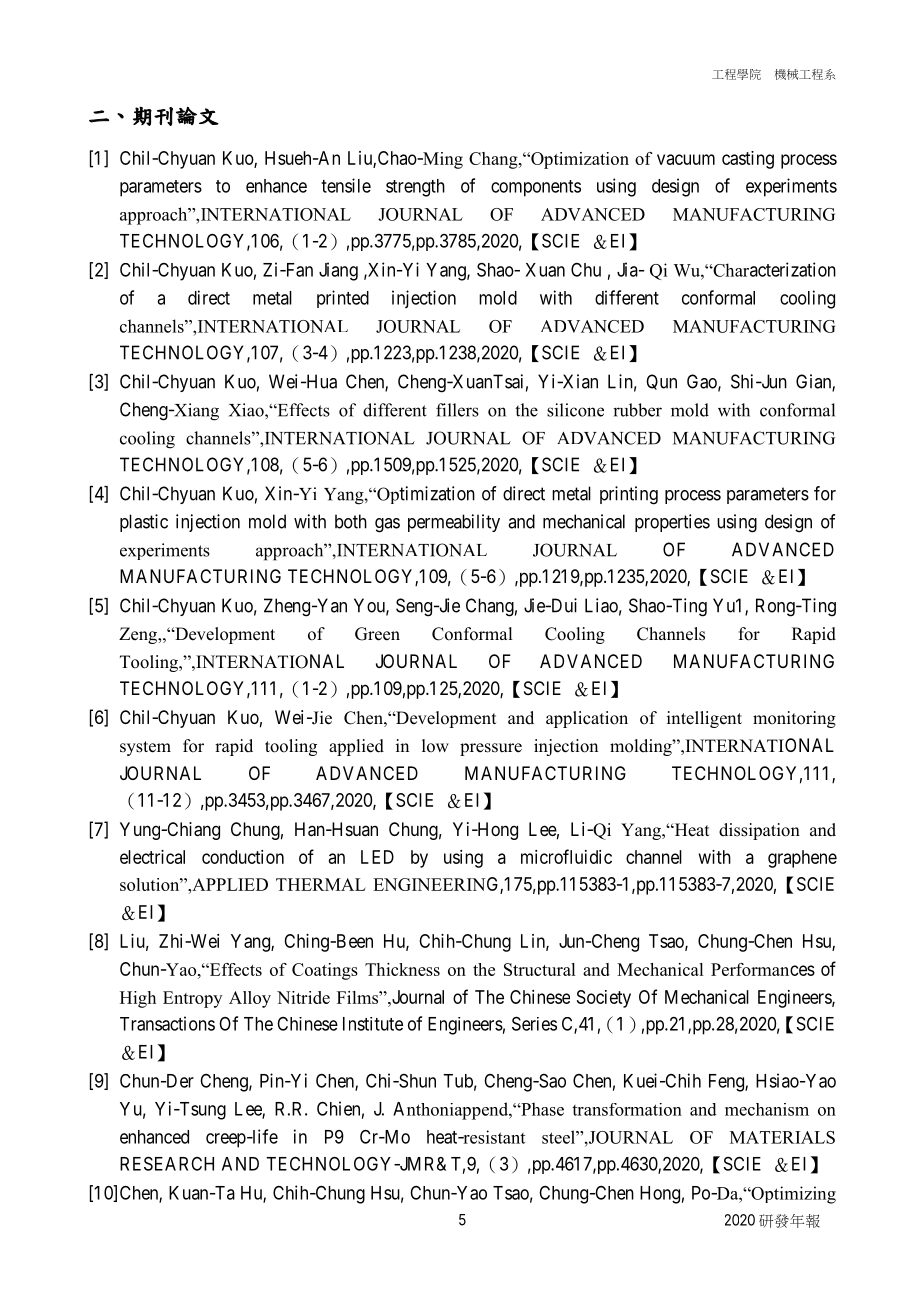 Image resolution: width=924 pixels, height=1308 pixels. Describe the element at coordinates (534, 1023) in the screenshot. I see `Series` at that location.
